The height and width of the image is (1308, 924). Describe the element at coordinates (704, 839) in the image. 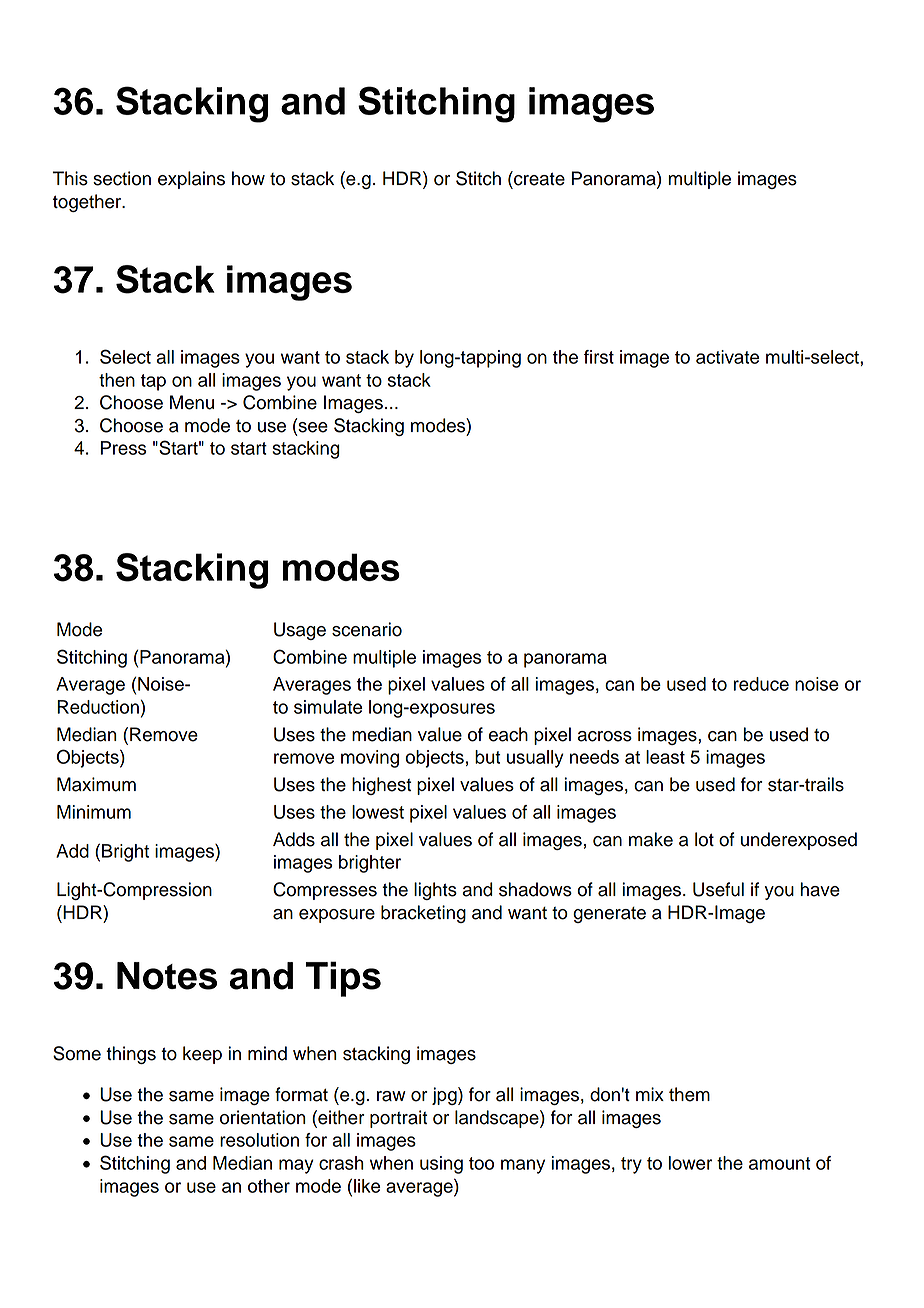

I see `lot` at that location.
